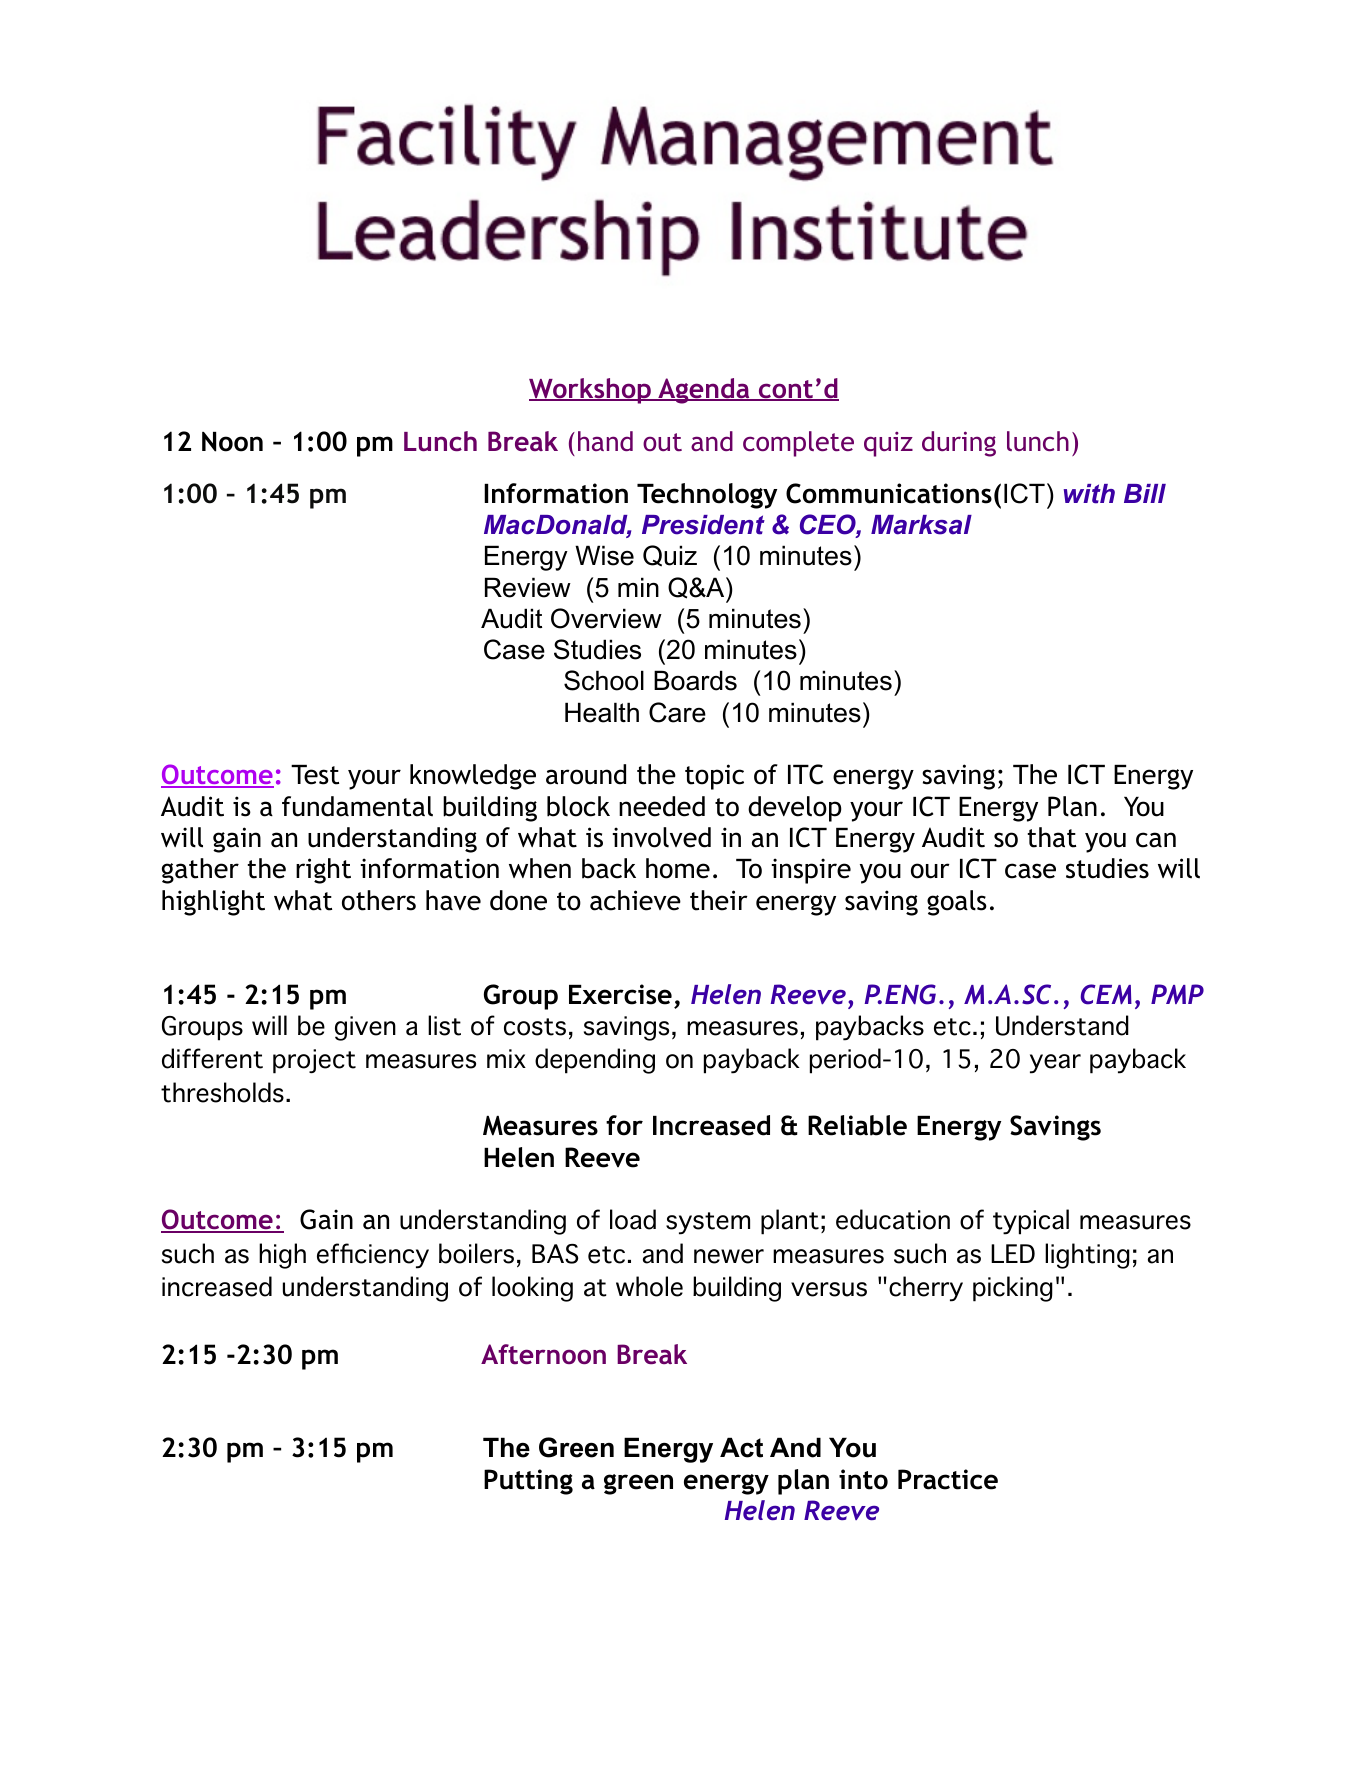 The height and width of the screenshot is (1771, 1368). I want to click on their, so click(719, 900).
